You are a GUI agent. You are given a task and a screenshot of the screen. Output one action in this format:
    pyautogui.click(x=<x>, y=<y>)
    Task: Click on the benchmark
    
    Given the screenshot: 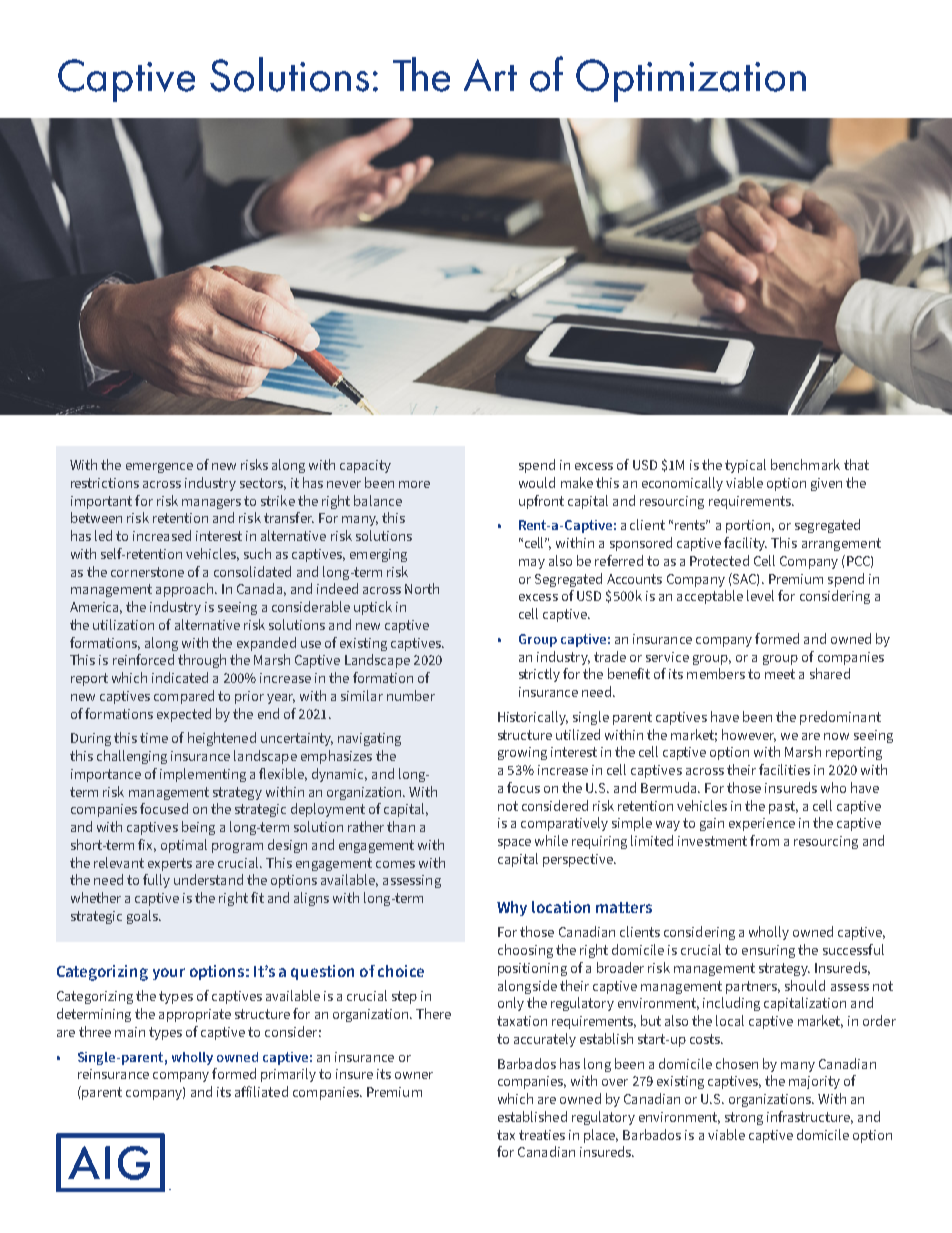 What is the action you would take?
    pyautogui.click(x=805, y=464)
